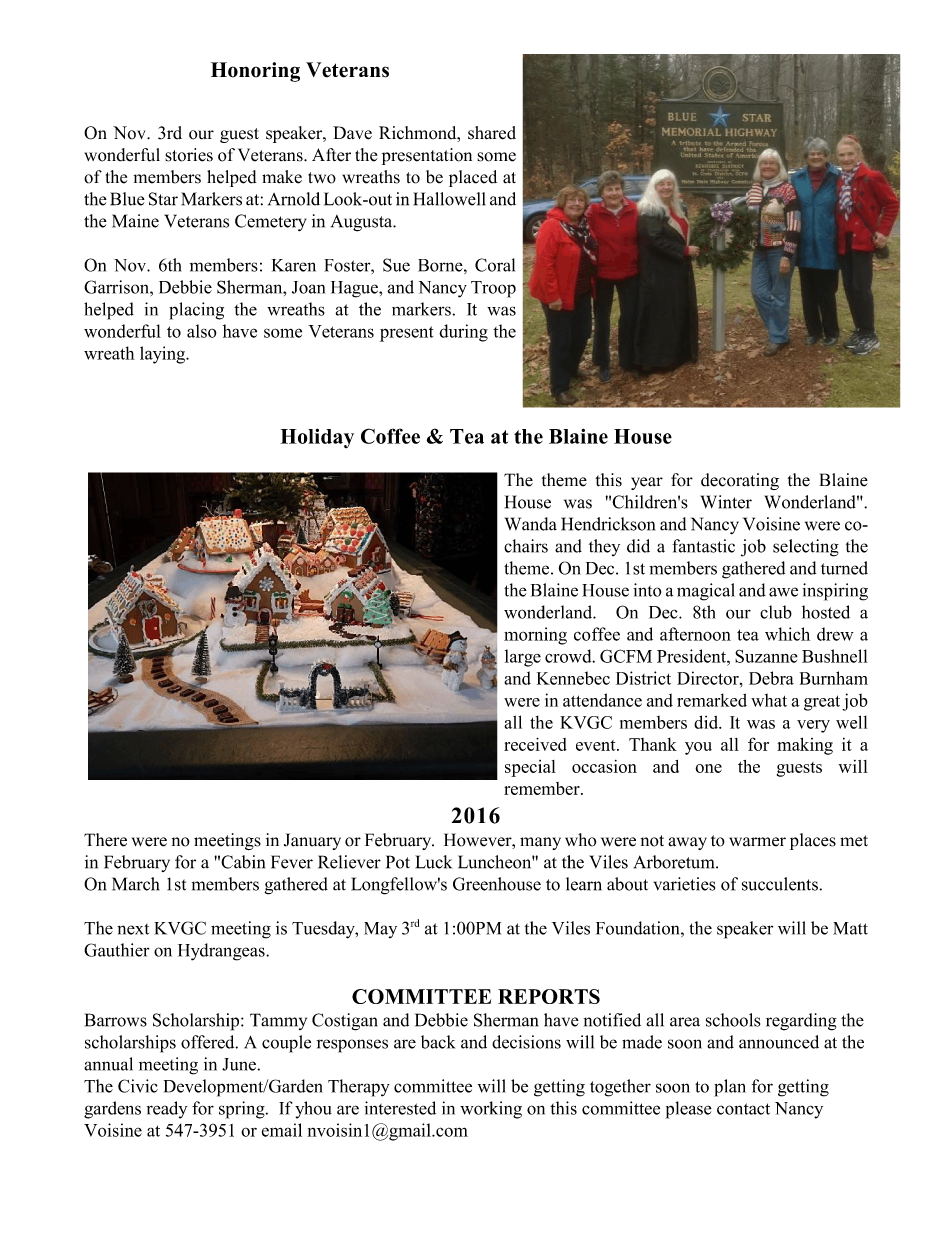 The height and width of the screenshot is (1233, 952). Describe the element at coordinates (189, 155) in the screenshot. I see `stories` at that location.
